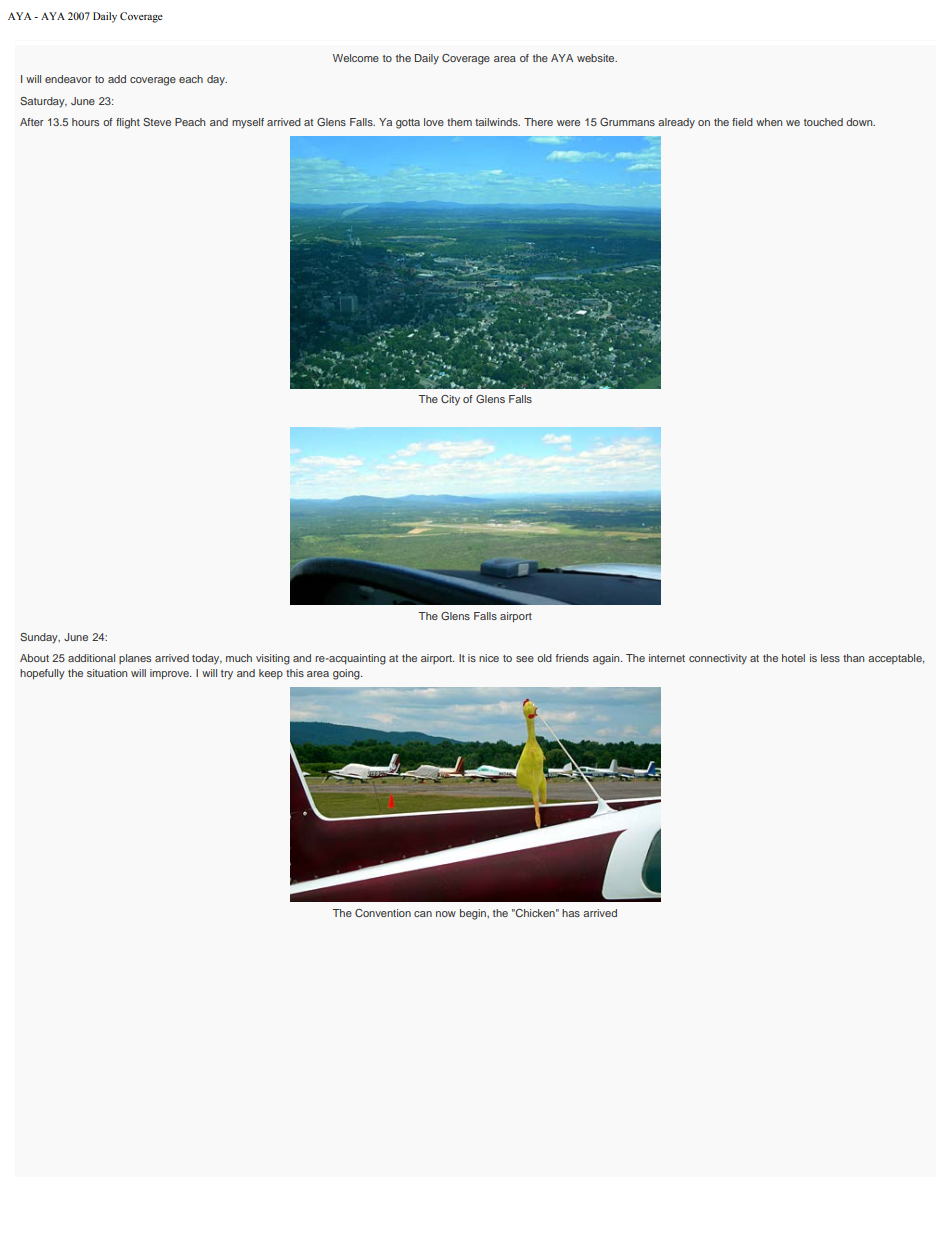  Describe the element at coordinates (489, 658) in the screenshot. I see `nice` at that location.
